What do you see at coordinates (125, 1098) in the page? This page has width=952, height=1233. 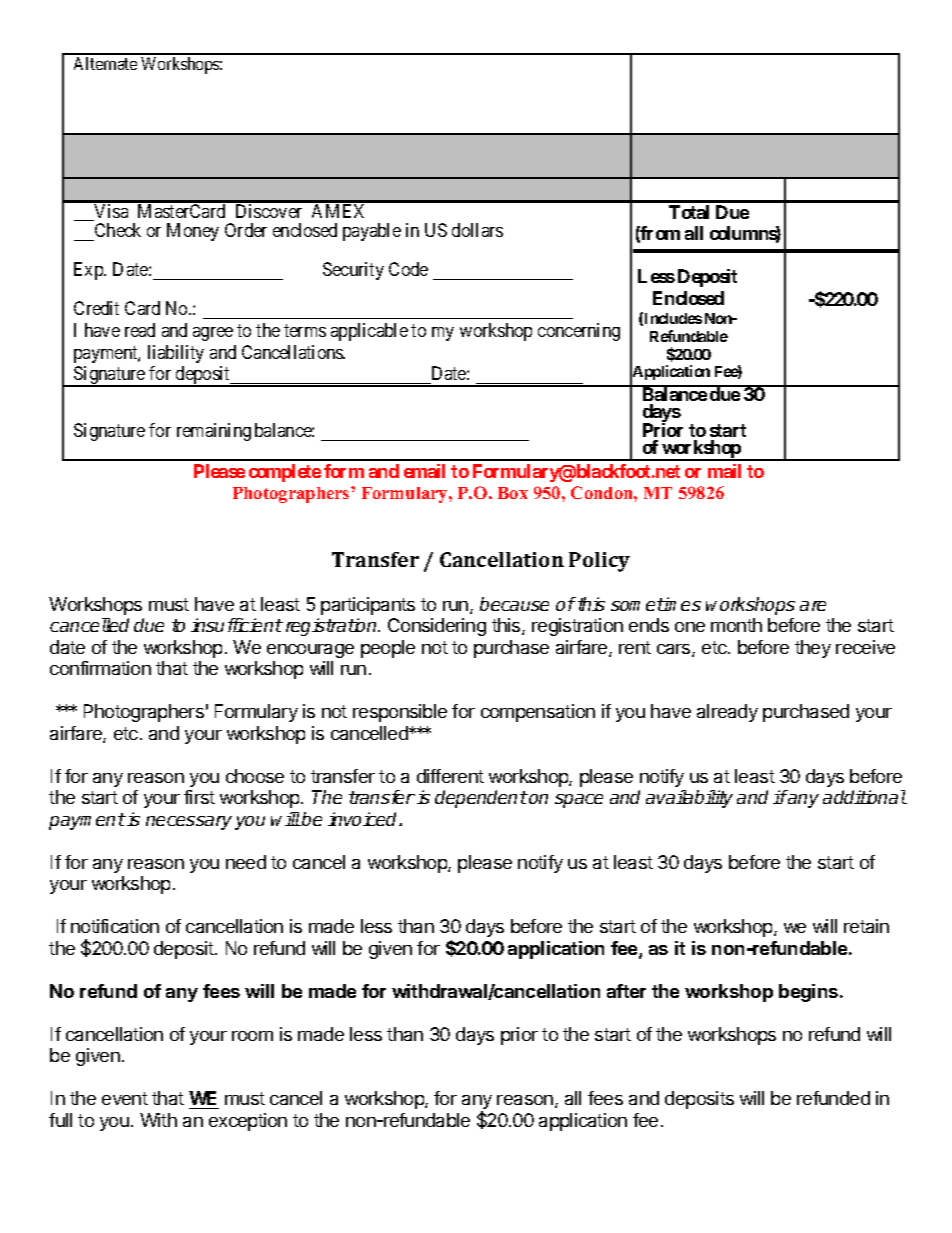 I see `event` at bounding box center [125, 1098].
